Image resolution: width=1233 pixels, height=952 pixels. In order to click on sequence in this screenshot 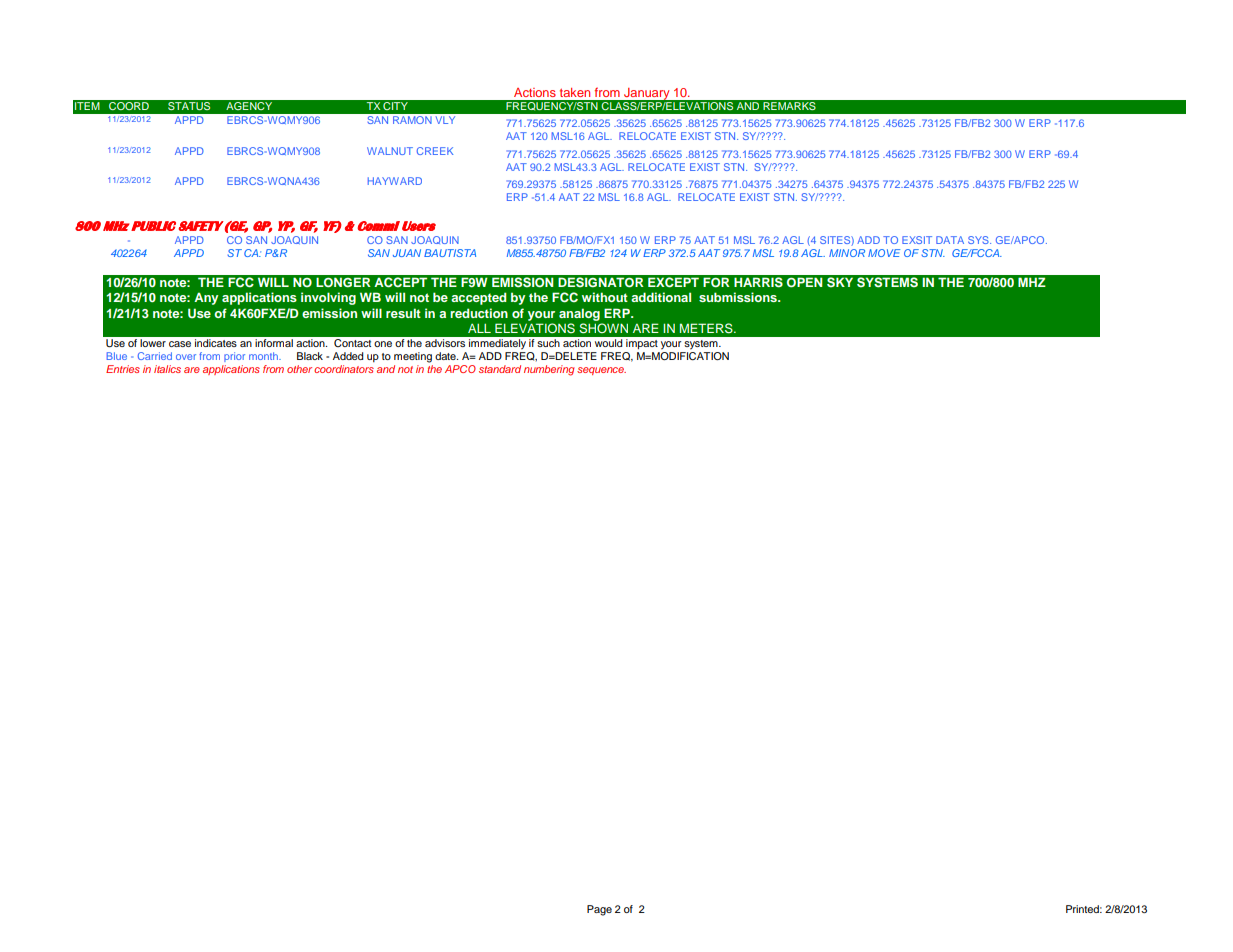, I will do `click(601, 371)`.
